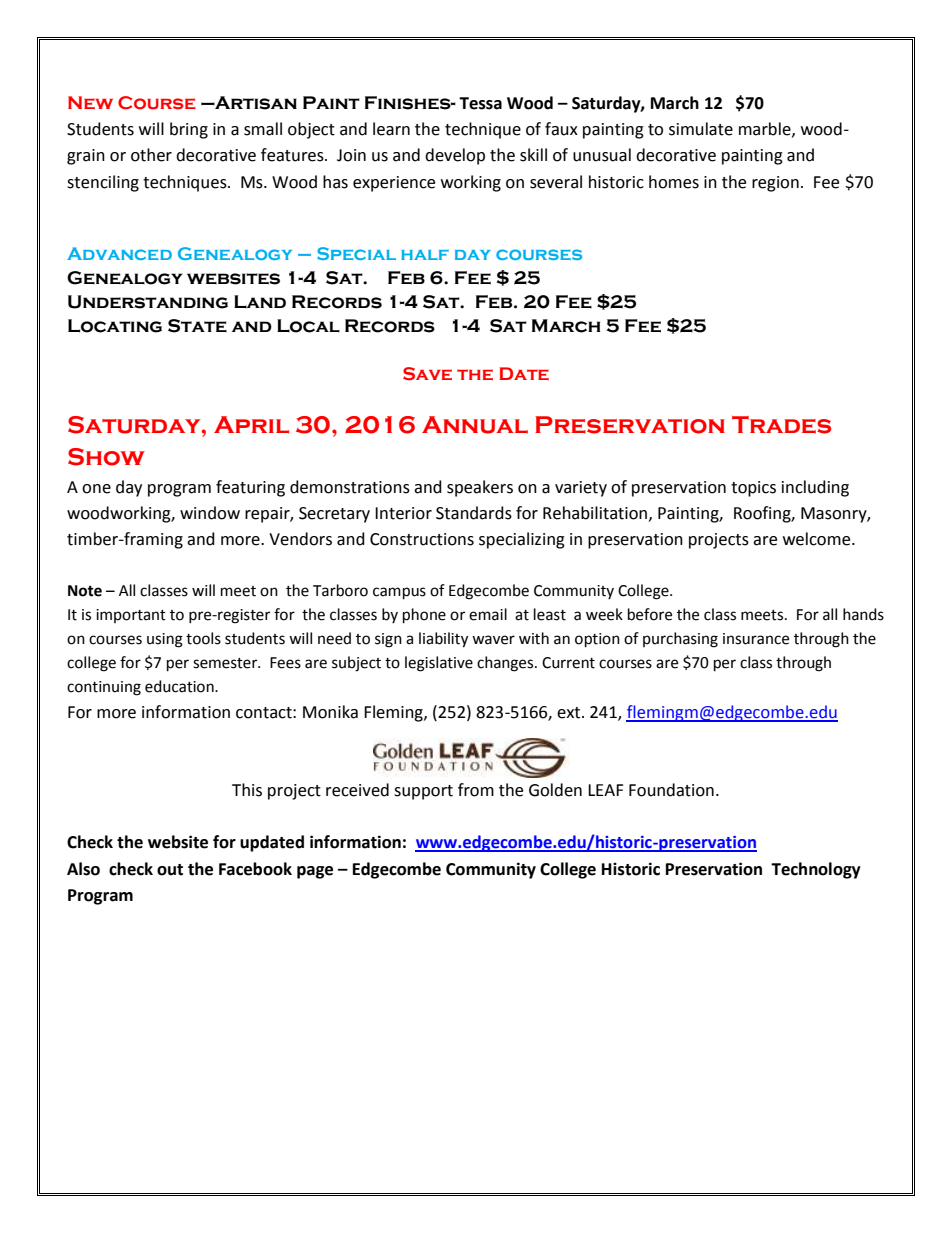 The height and width of the document is (1233, 952). I want to click on from, so click(476, 790).
